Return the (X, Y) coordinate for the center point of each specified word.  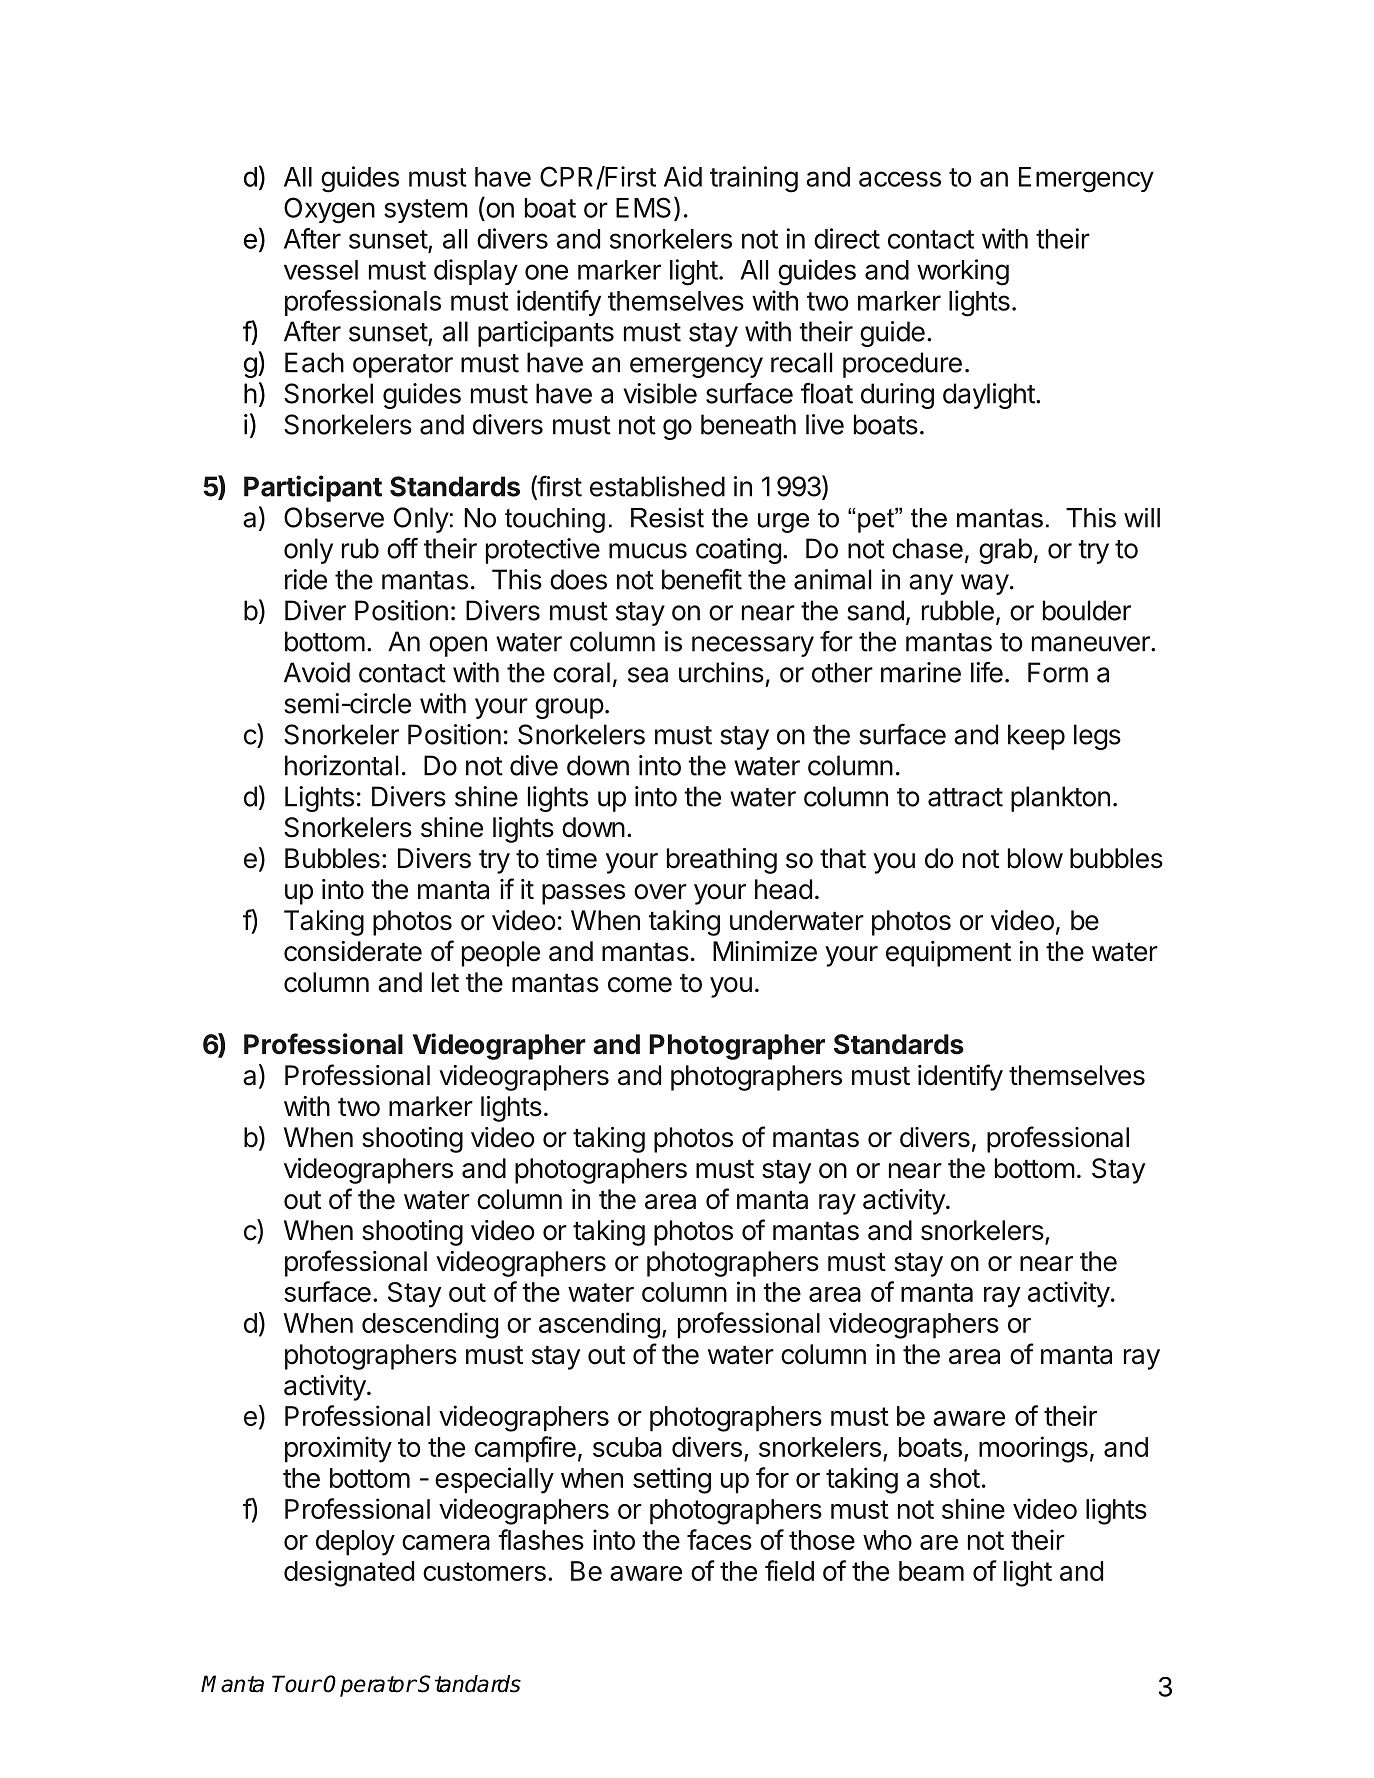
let (445, 982)
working (963, 272)
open (458, 646)
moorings (1033, 1449)
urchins (721, 672)
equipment (948, 954)
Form (1058, 672)
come (640, 985)
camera (446, 1542)
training (754, 179)
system (426, 211)
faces (719, 1539)
